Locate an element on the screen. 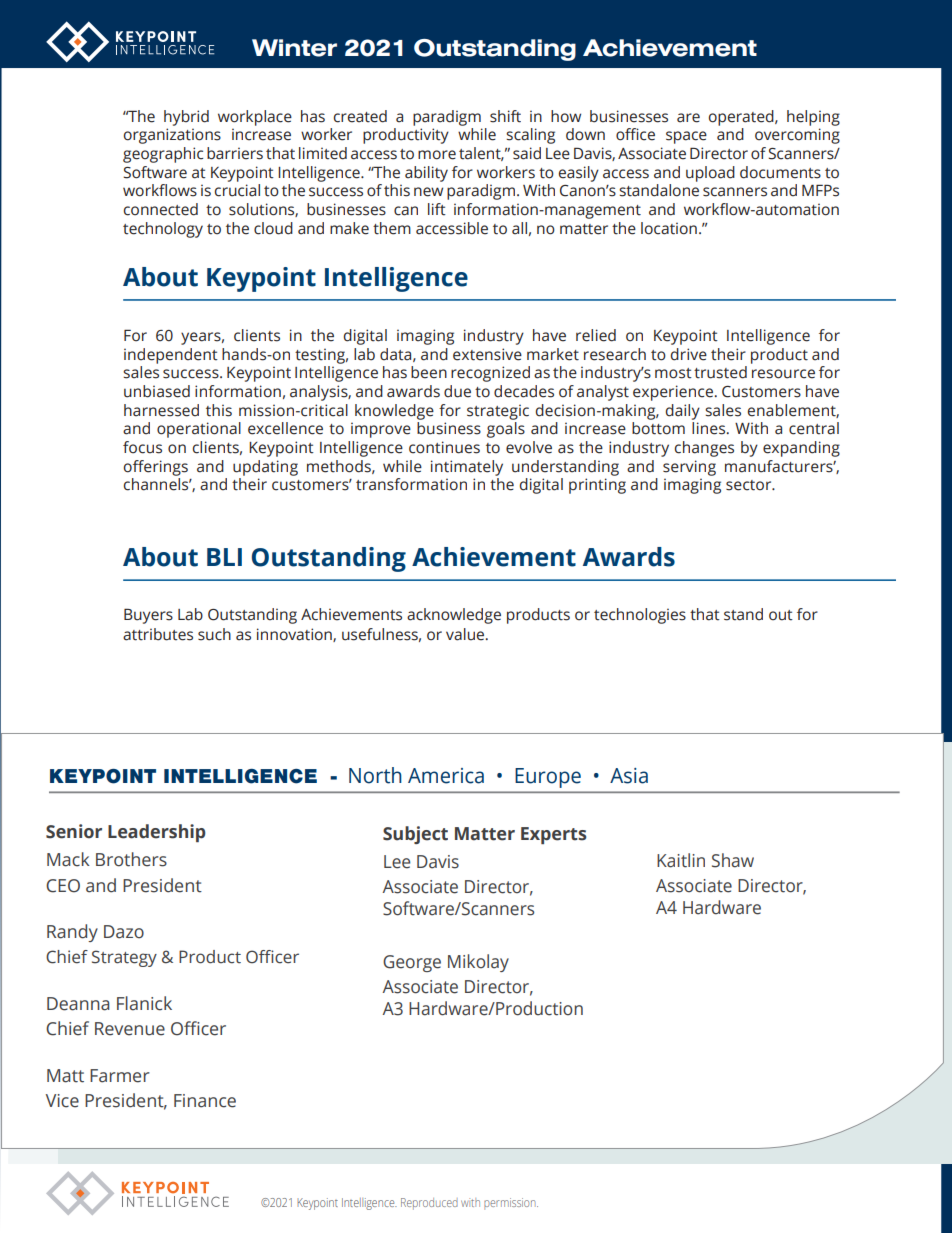 This screenshot has height=1233, width=952. Finance is located at coordinates (205, 1101).
